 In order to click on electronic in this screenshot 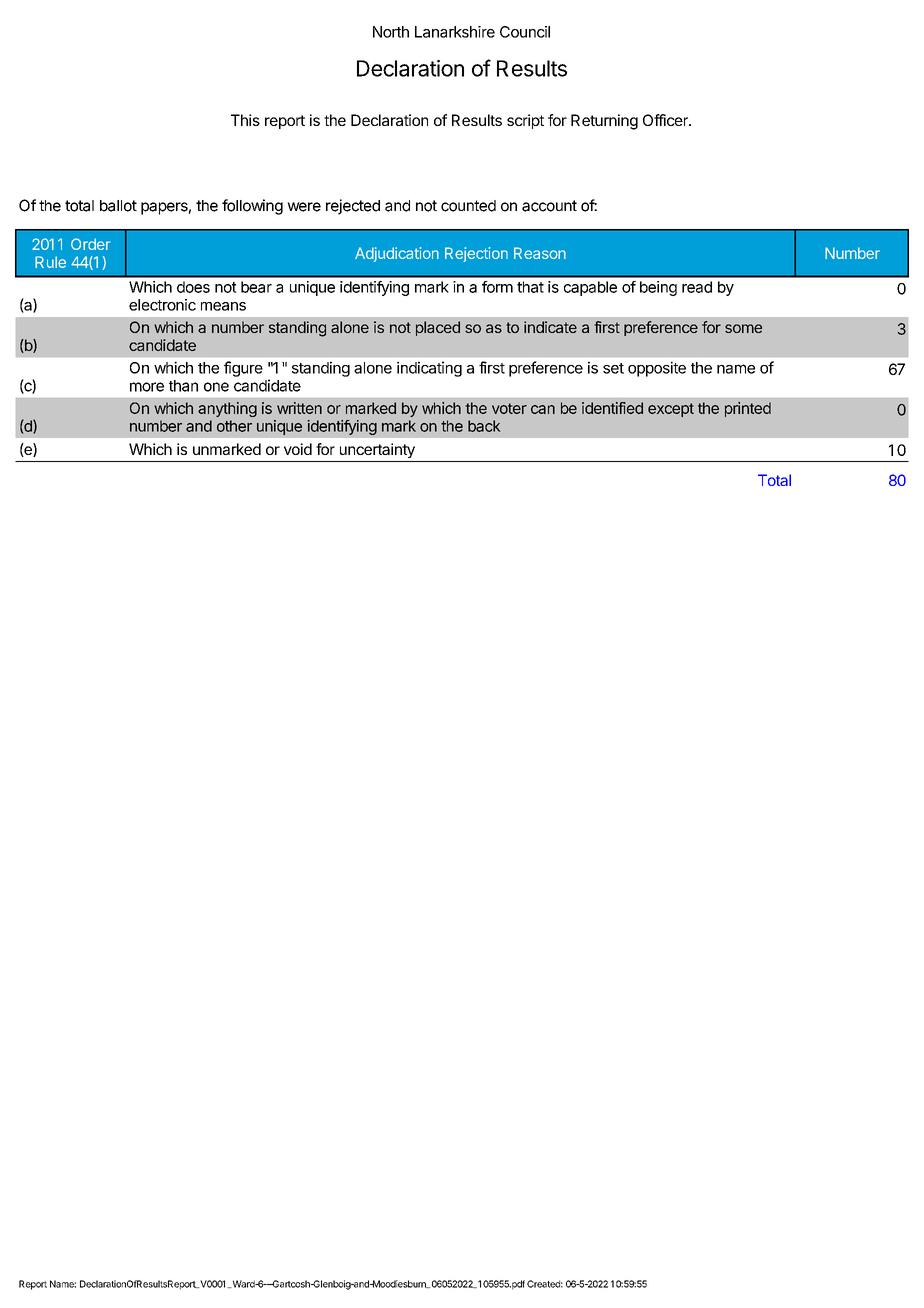, I will do `click(162, 305)`.
